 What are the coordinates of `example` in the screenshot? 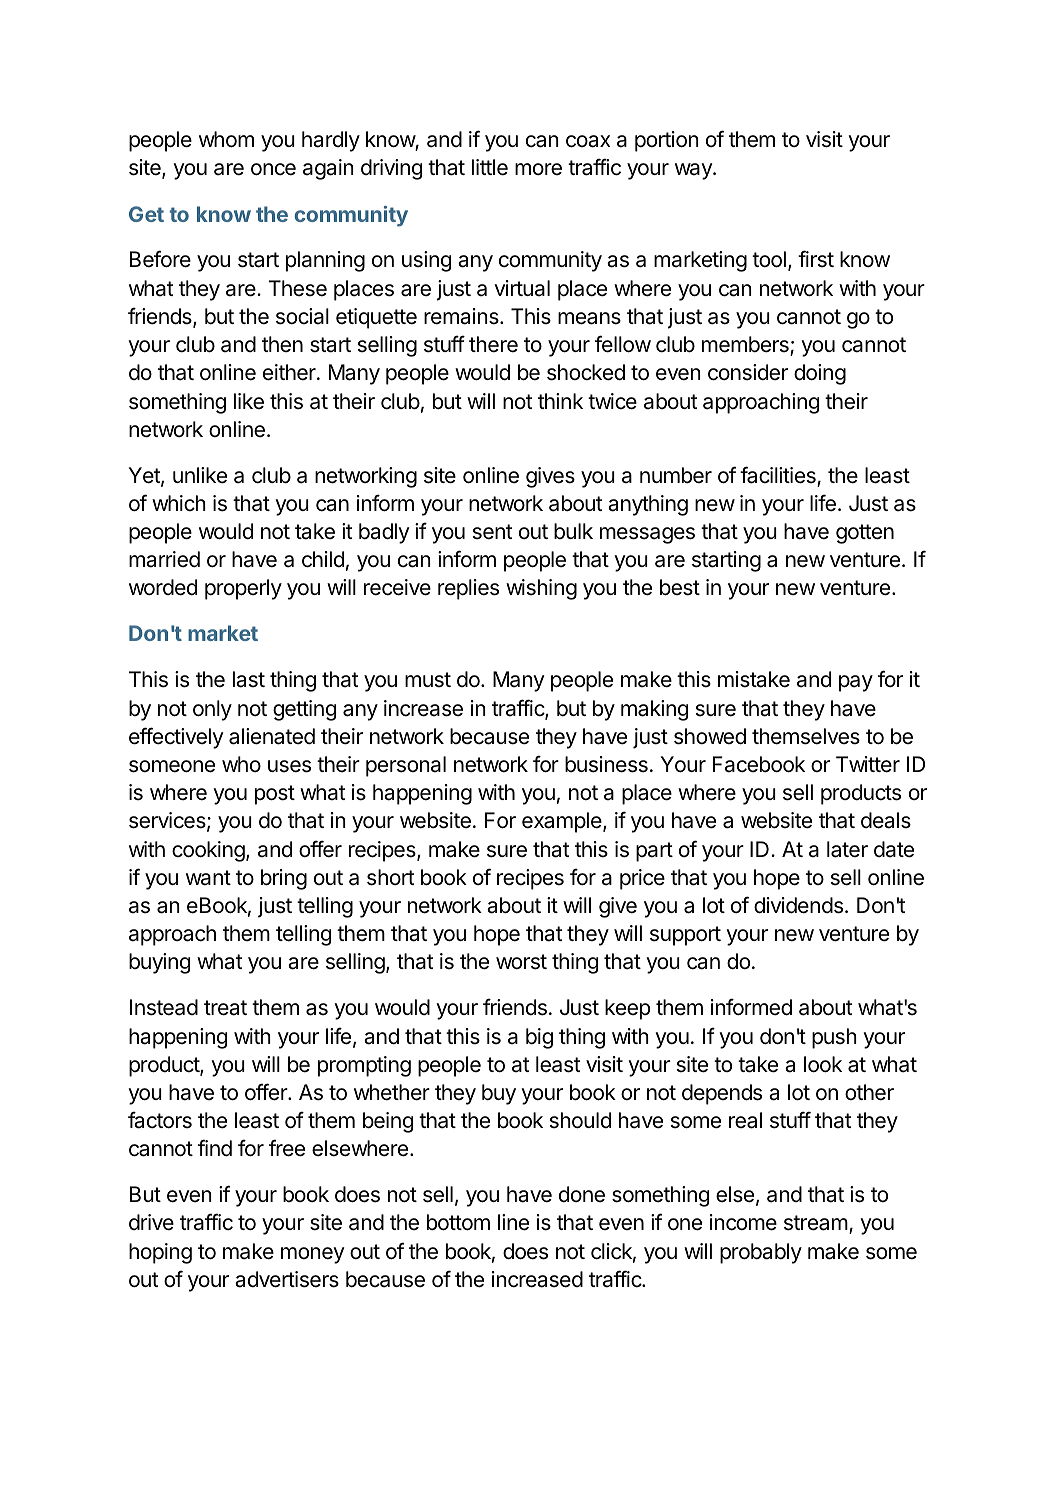 It's located at (563, 822).
